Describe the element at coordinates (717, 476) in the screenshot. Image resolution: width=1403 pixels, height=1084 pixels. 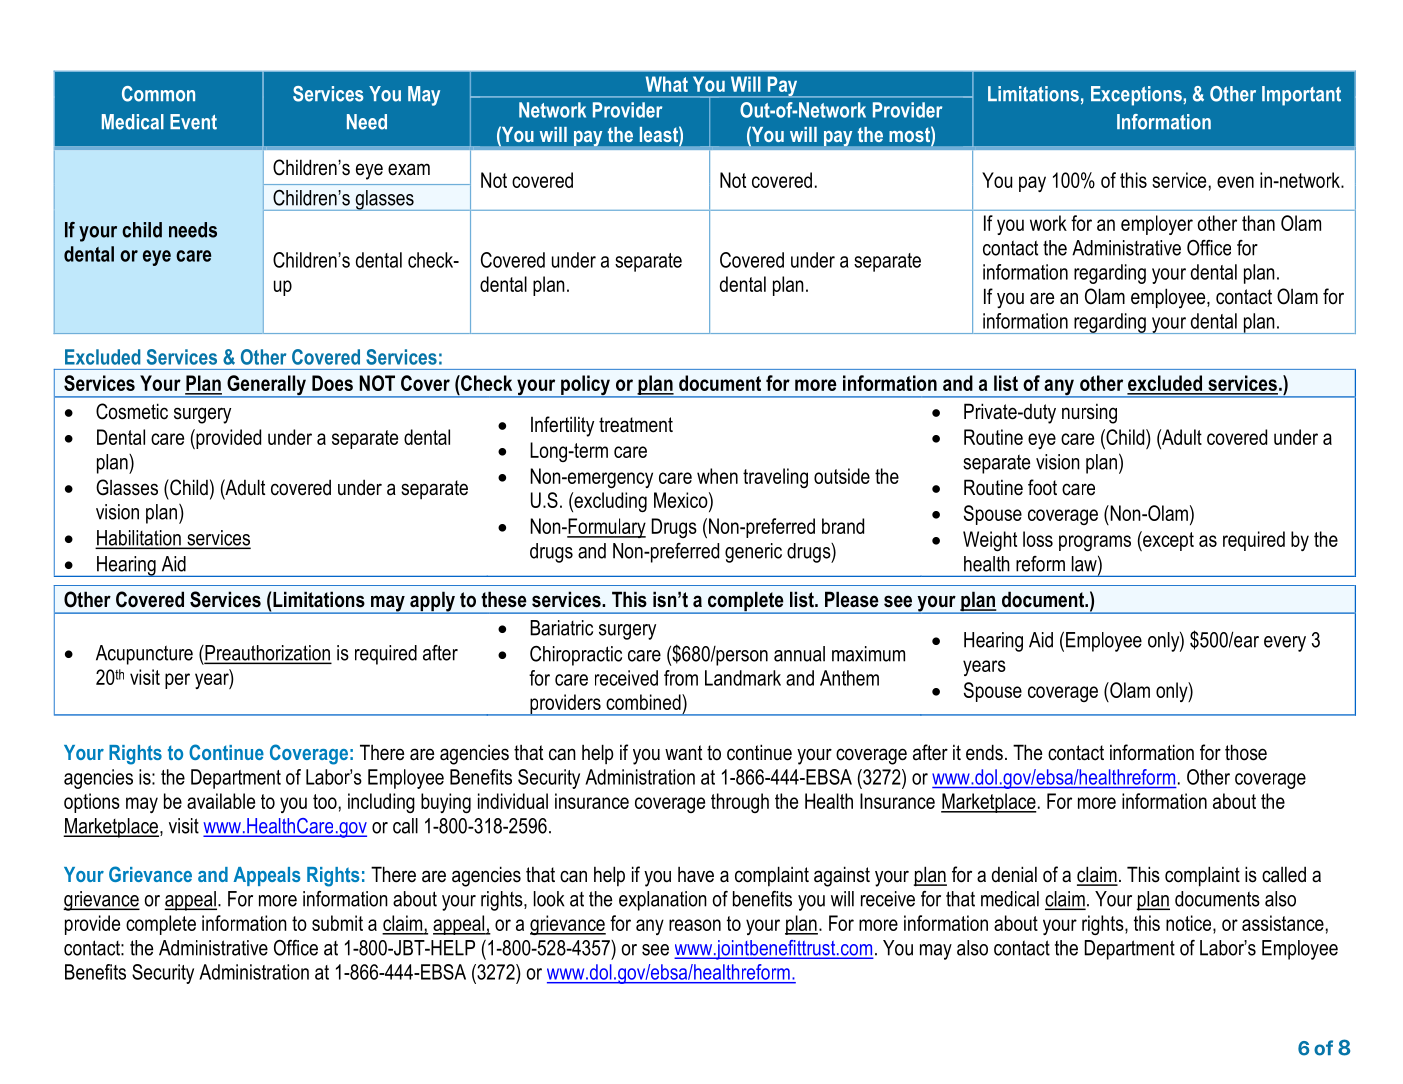
I see `when` at that location.
